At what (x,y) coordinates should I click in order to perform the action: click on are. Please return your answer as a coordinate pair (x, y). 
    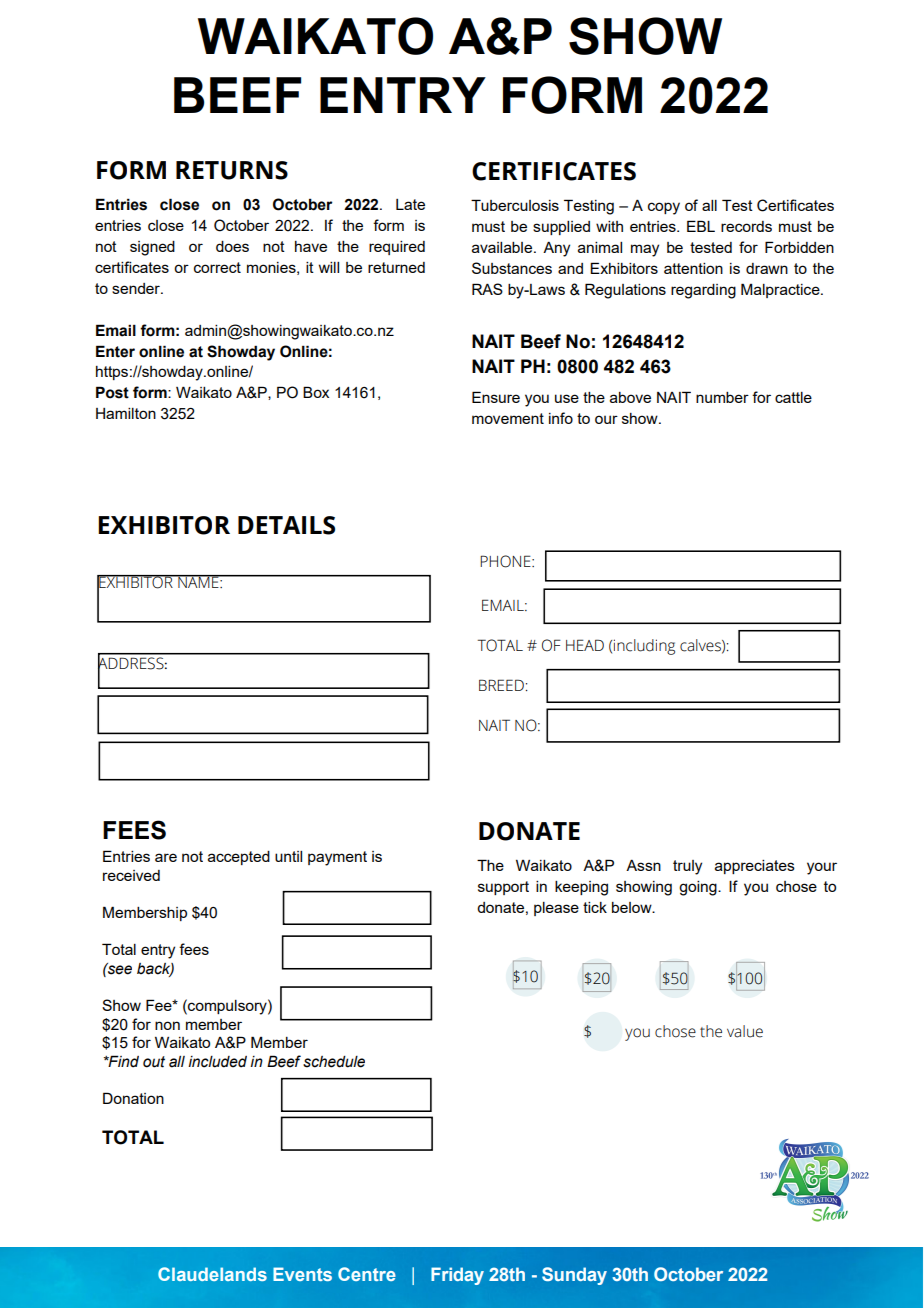
    Looking at the image, I should click on (166, 857).
